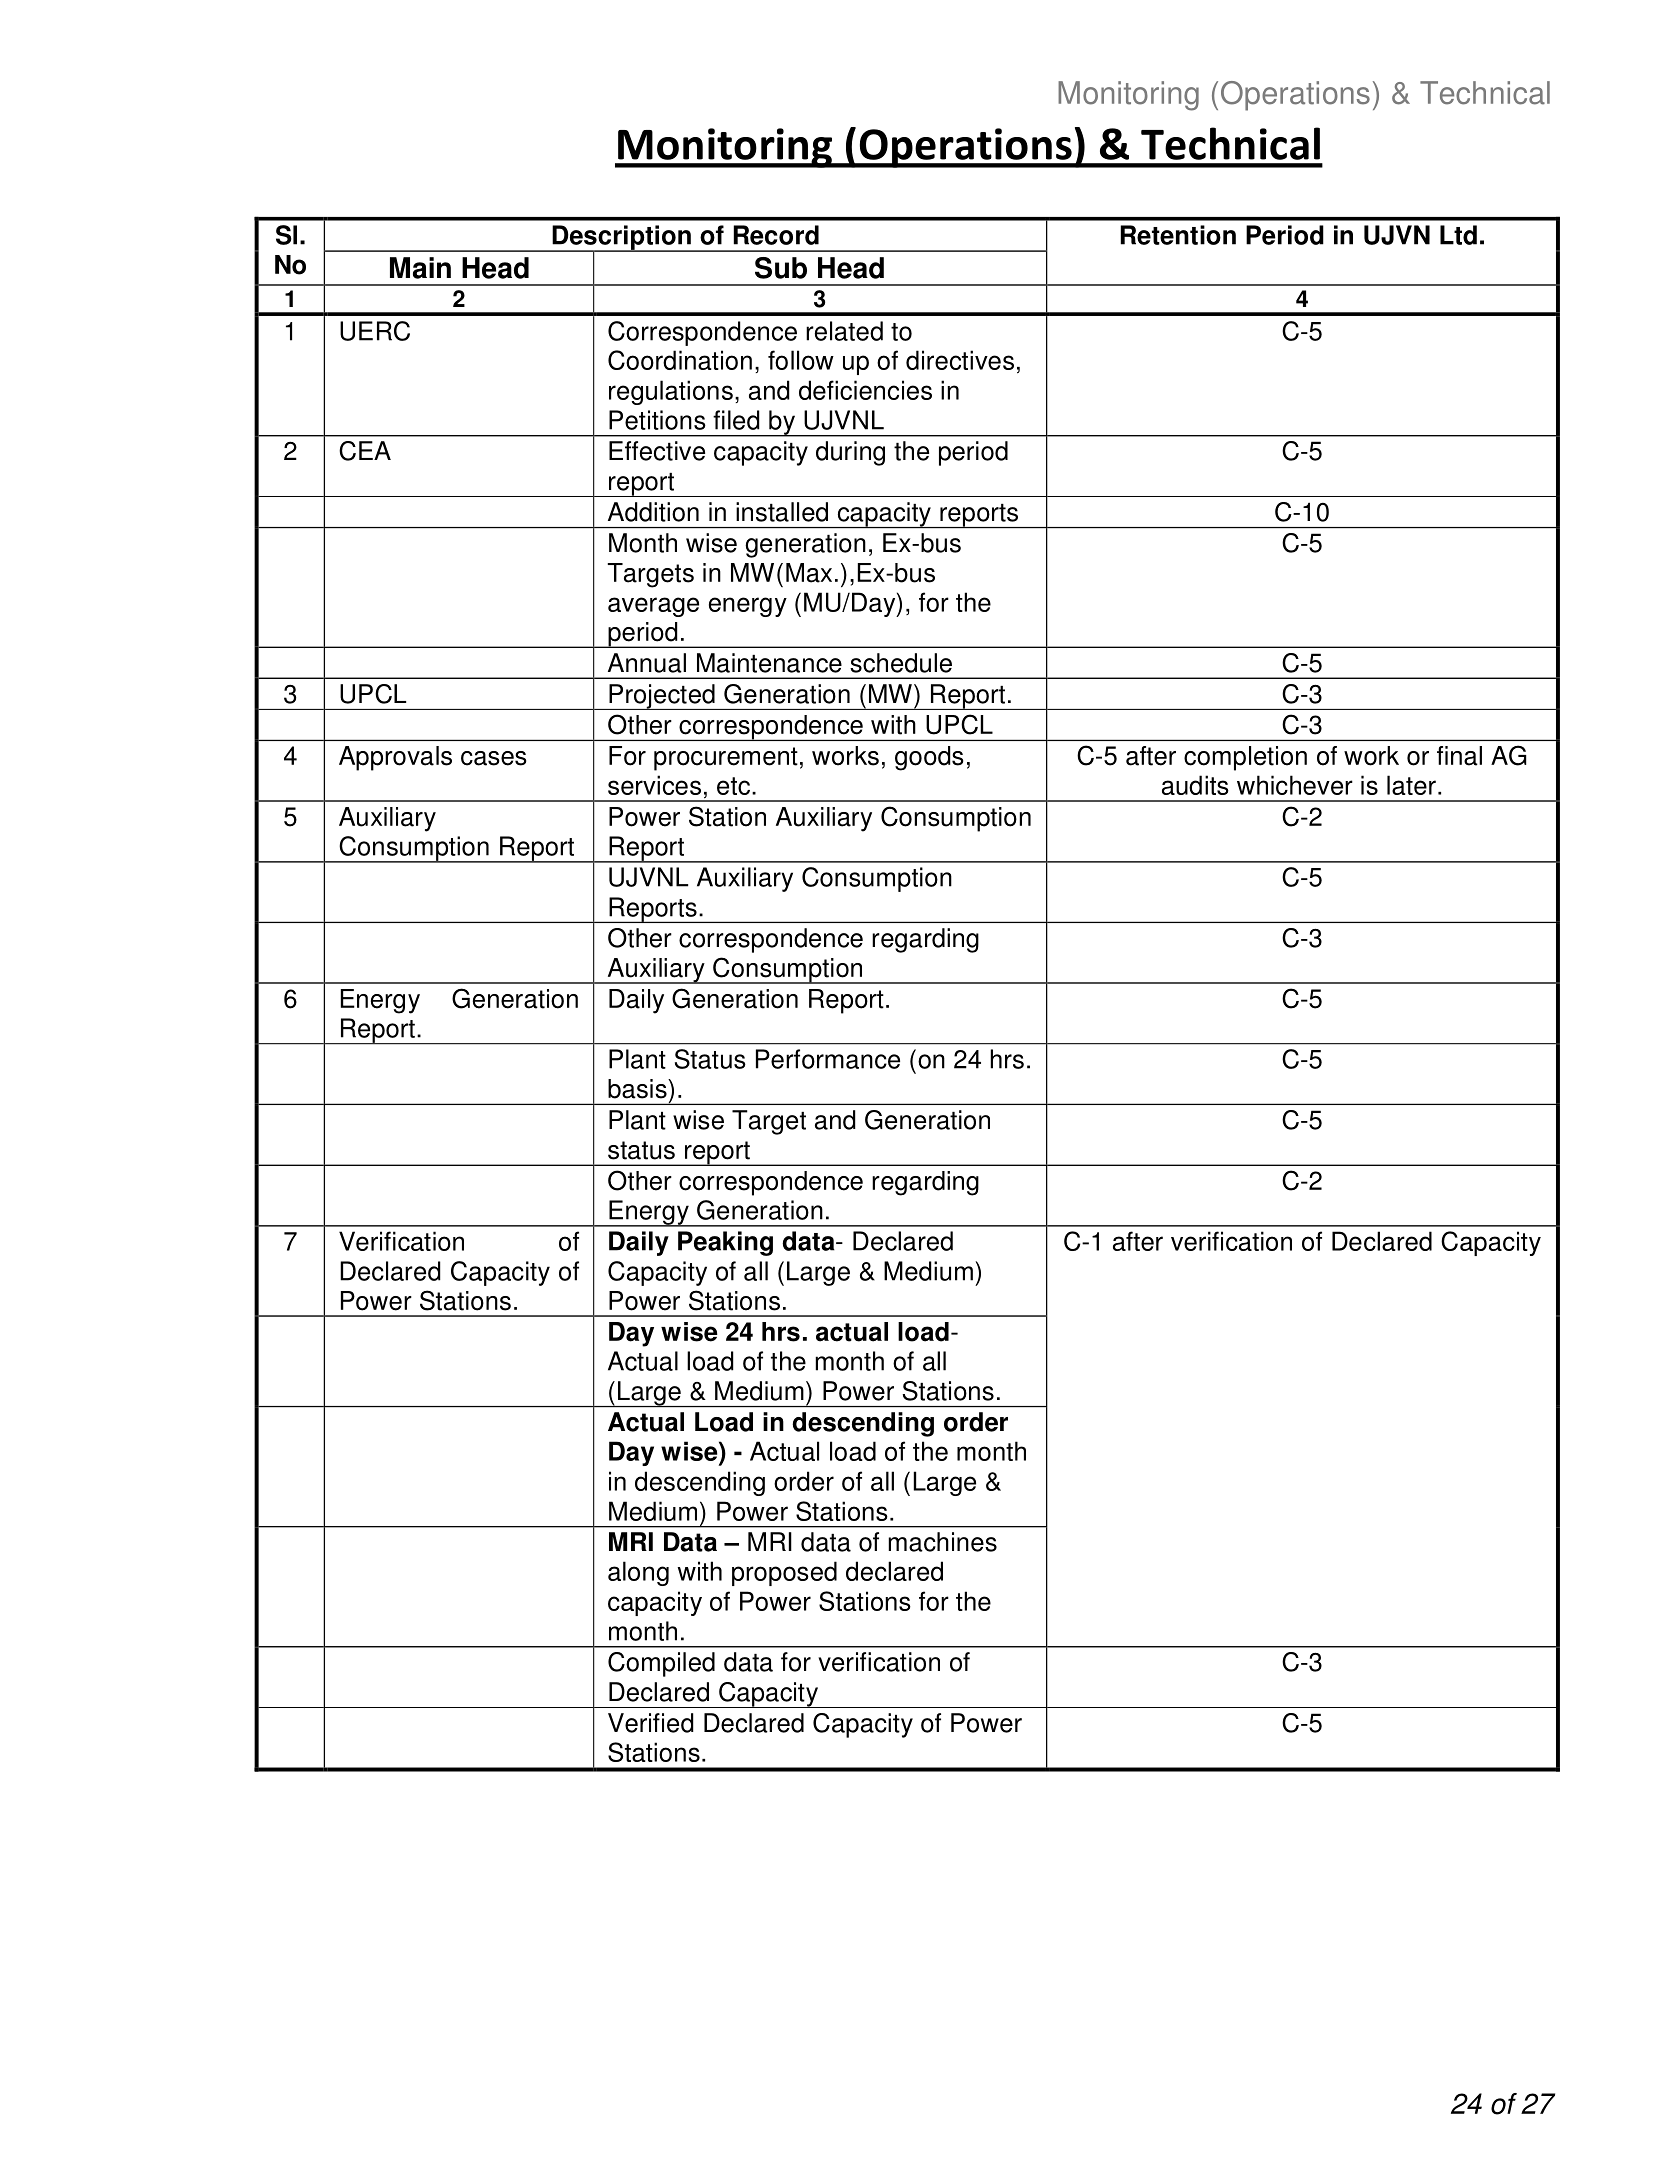  What do you see at coordinates (661, 1664) in the document?
I see `Compiled` at bounding box center [661, 1664].
